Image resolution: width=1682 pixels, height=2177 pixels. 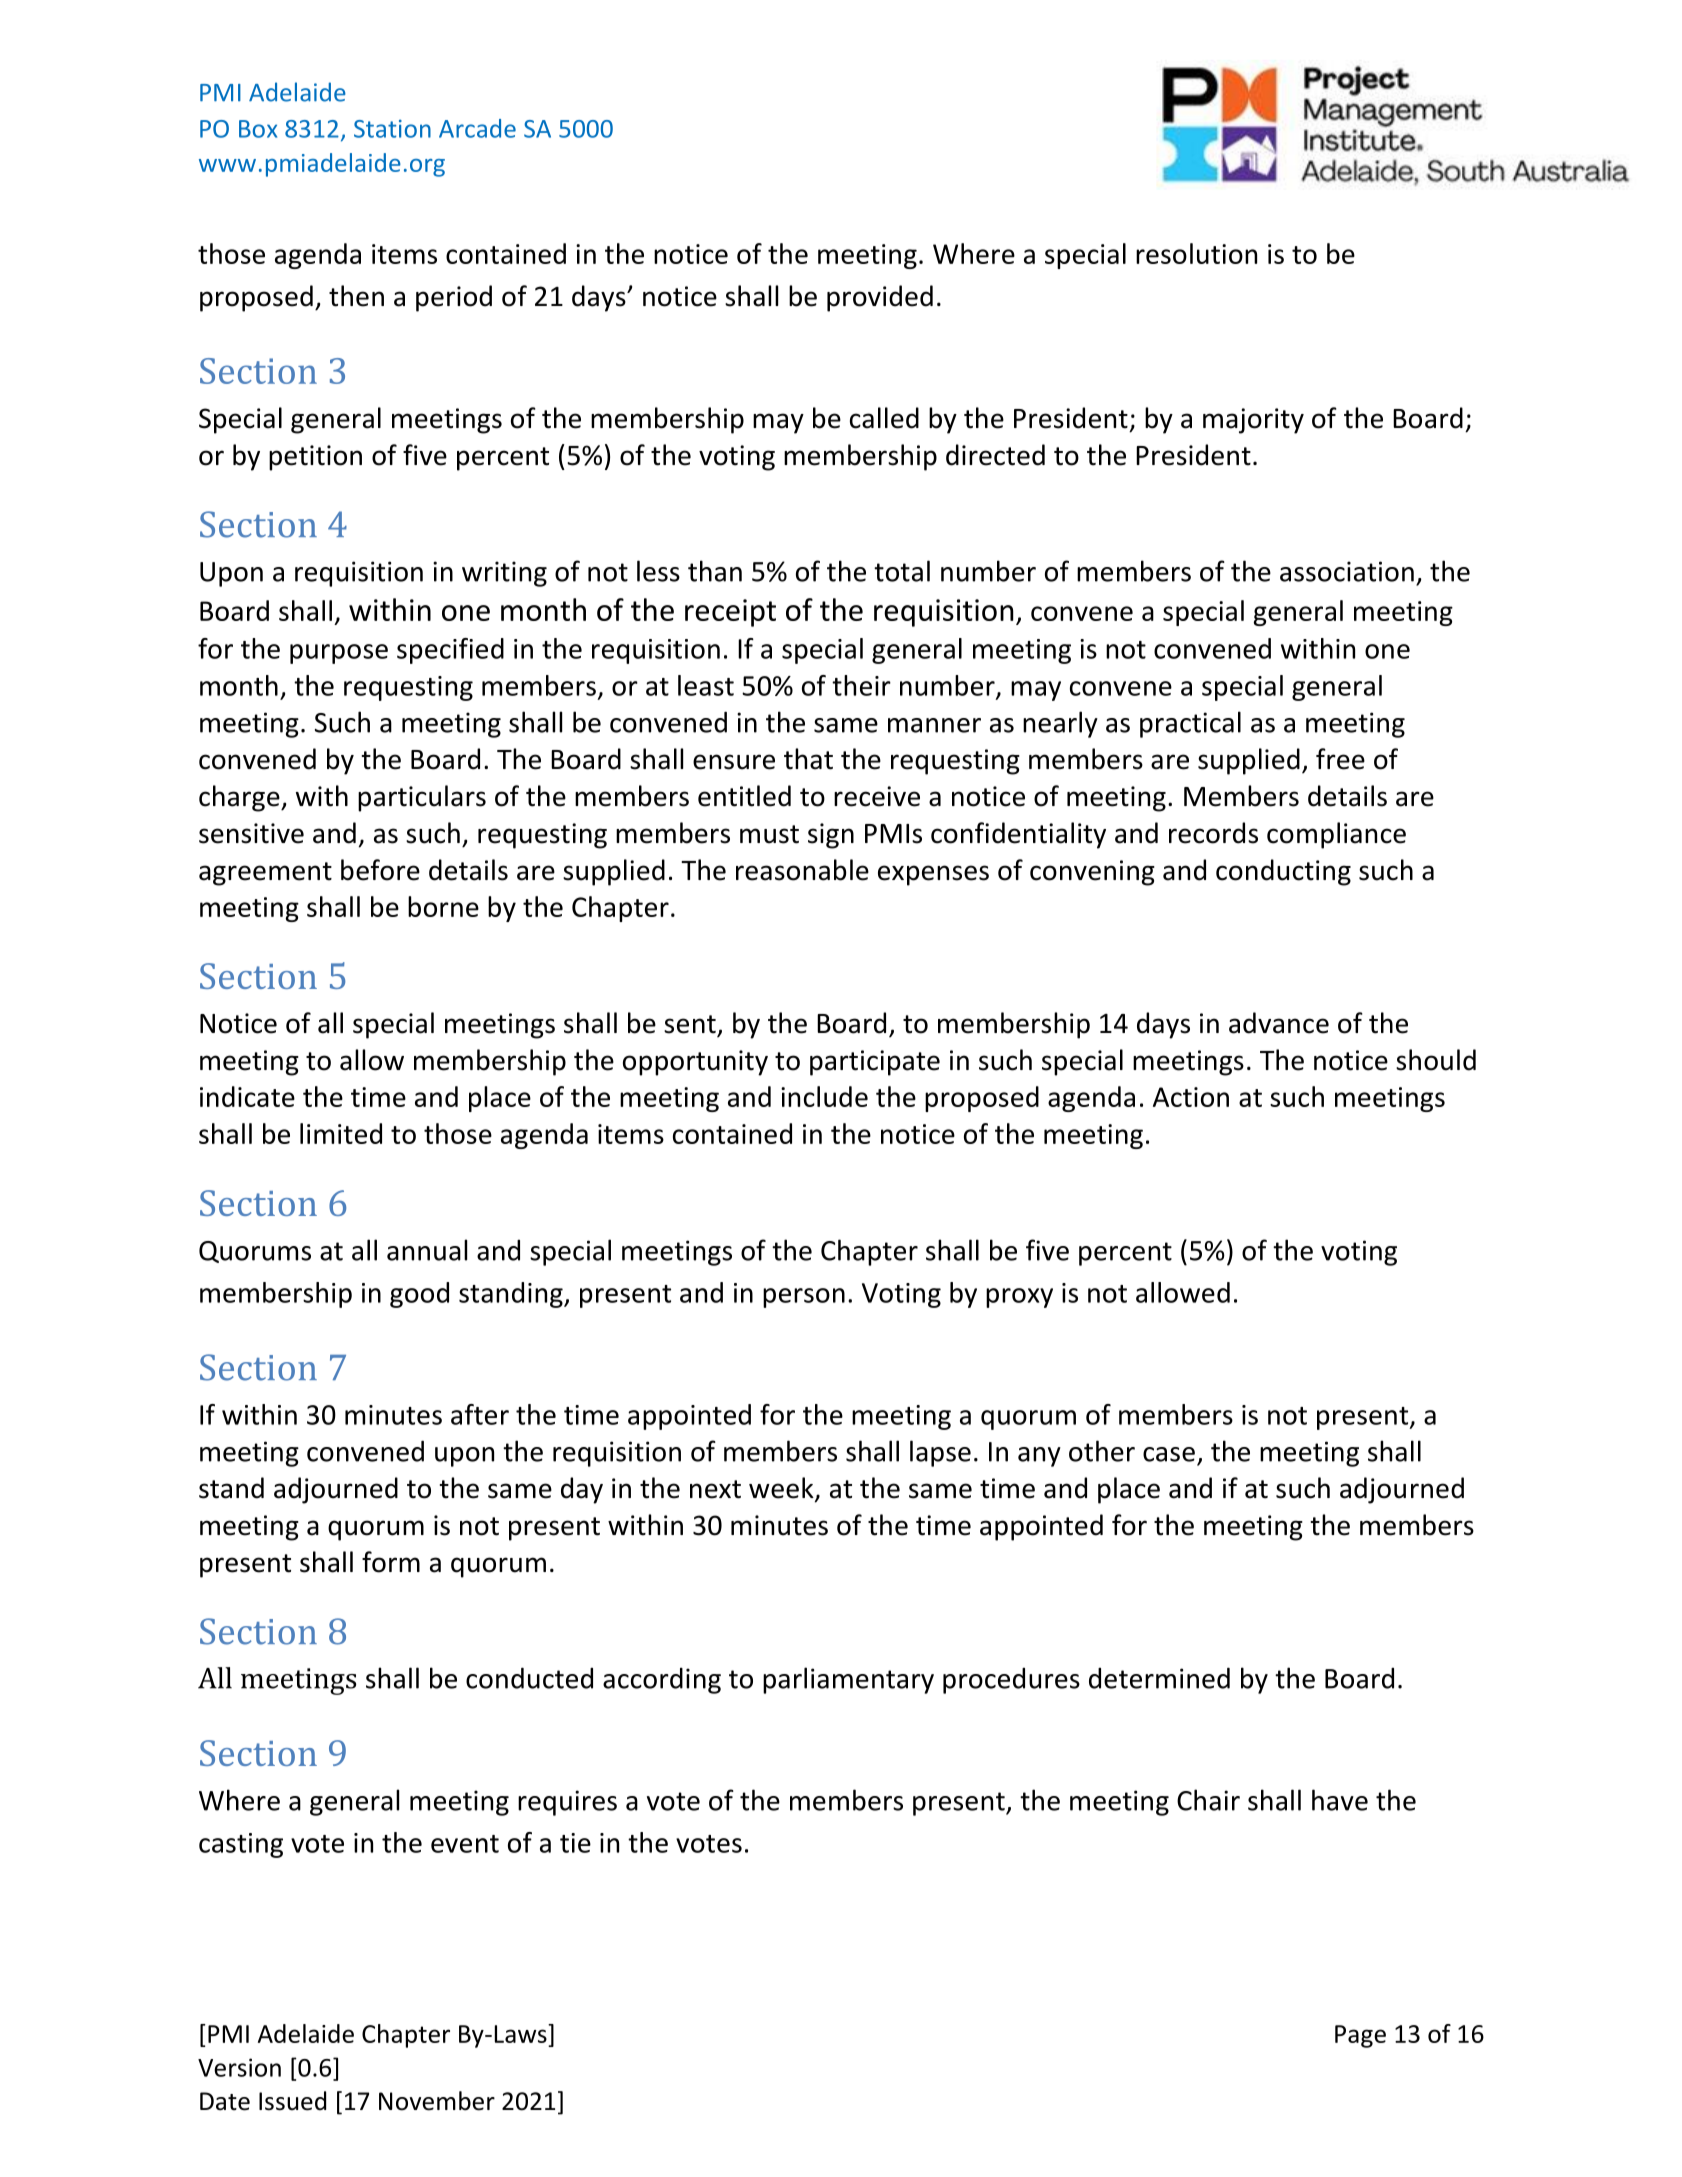 I want to click on November, so click(x=437, y=2101).
